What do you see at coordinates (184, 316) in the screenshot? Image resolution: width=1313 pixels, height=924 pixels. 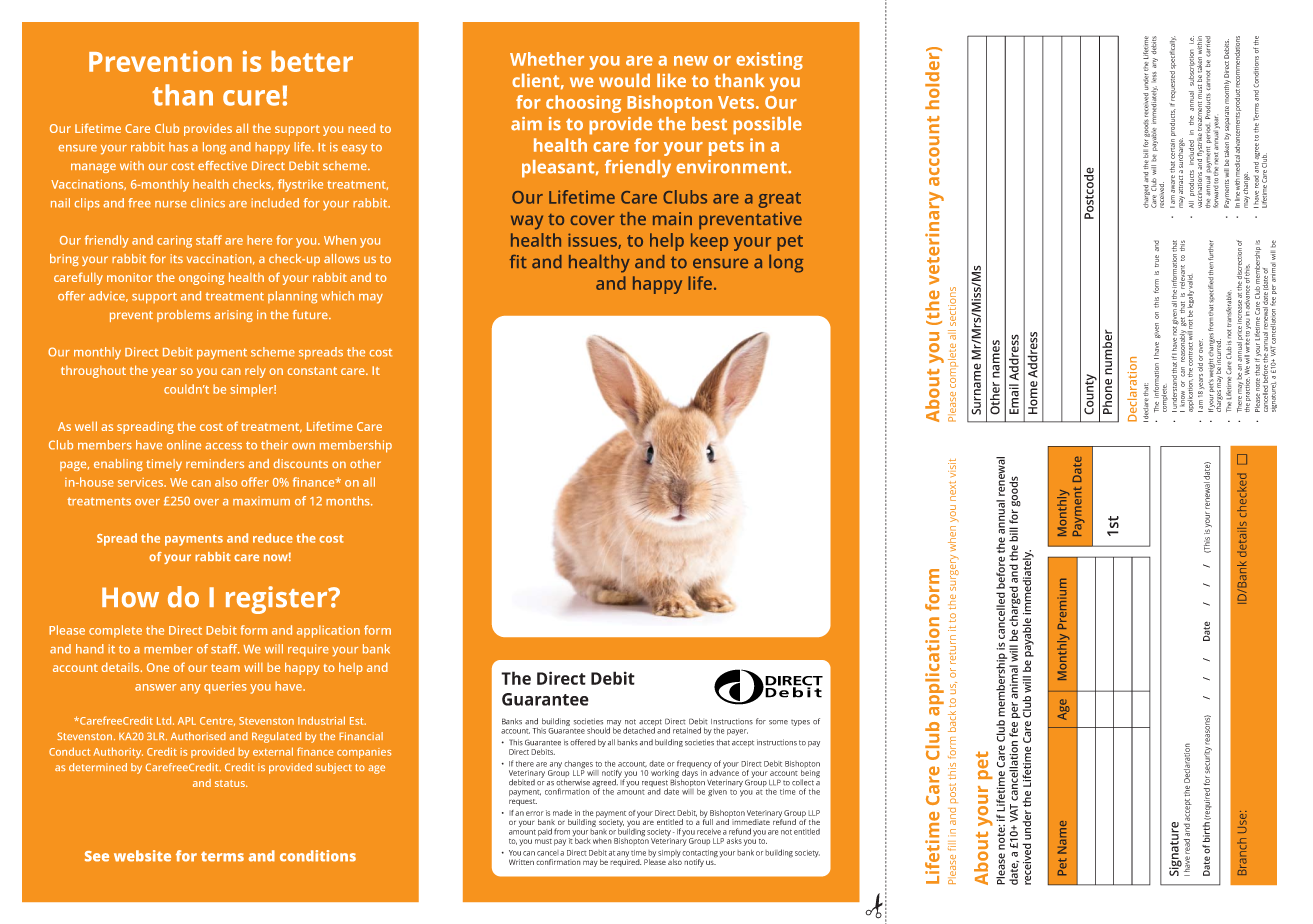 I see `problems` at bounding box center [184, 316].
